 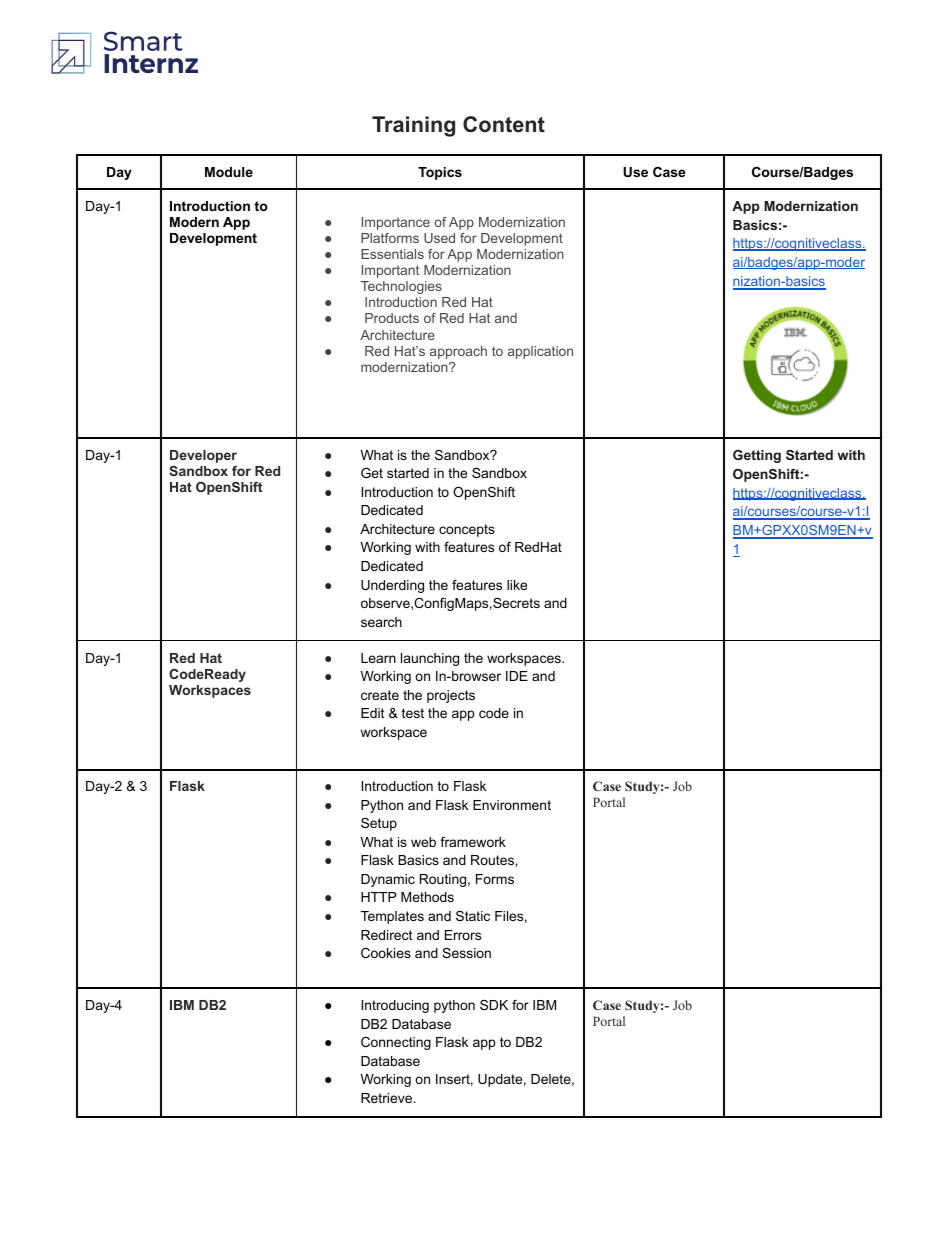 What do you see at coordinates (494, 1005) in the screenshot?
I see `SDK` at bounding box center [494, 1005].
